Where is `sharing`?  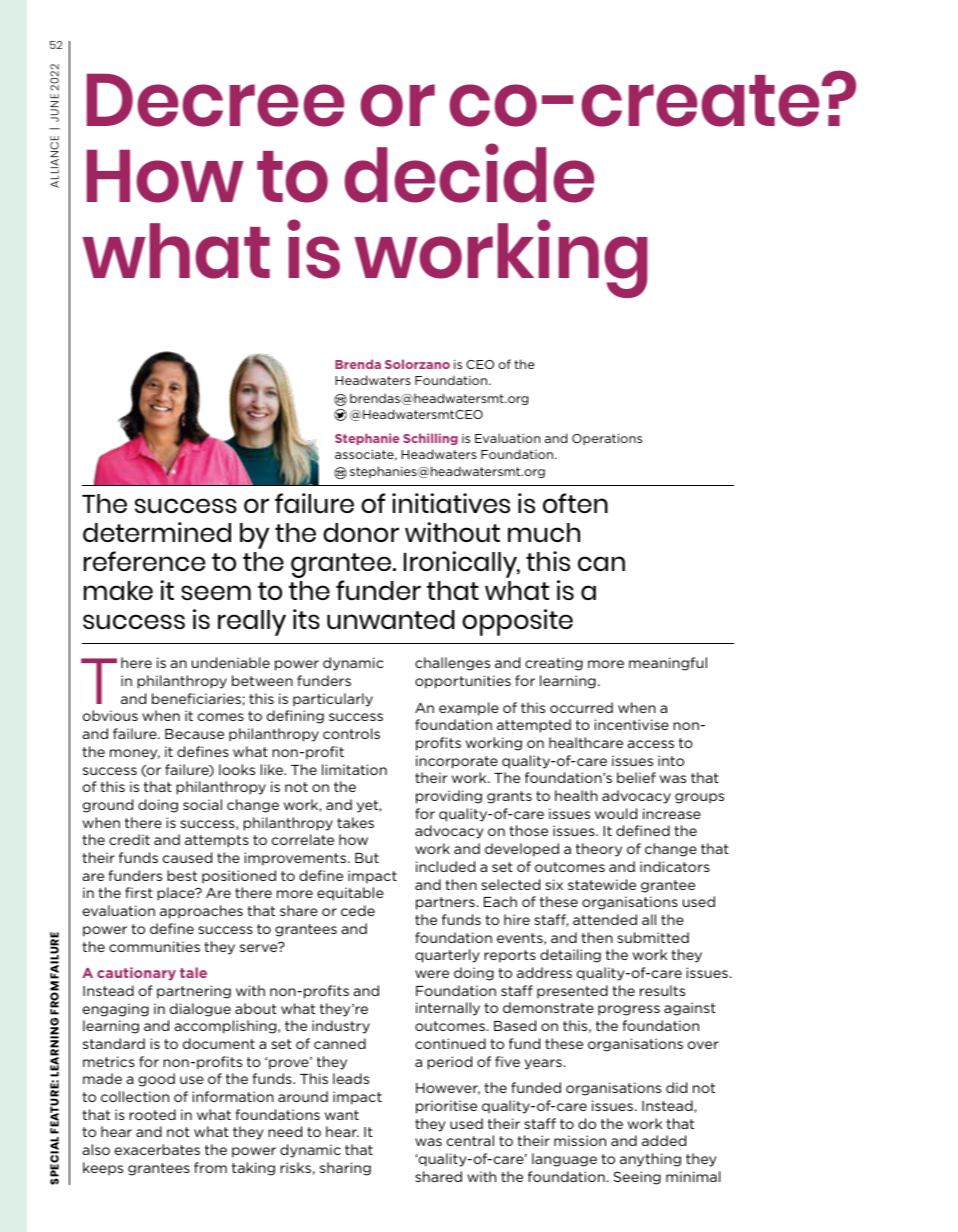 sharing is located at coordinates (345, 1169).
